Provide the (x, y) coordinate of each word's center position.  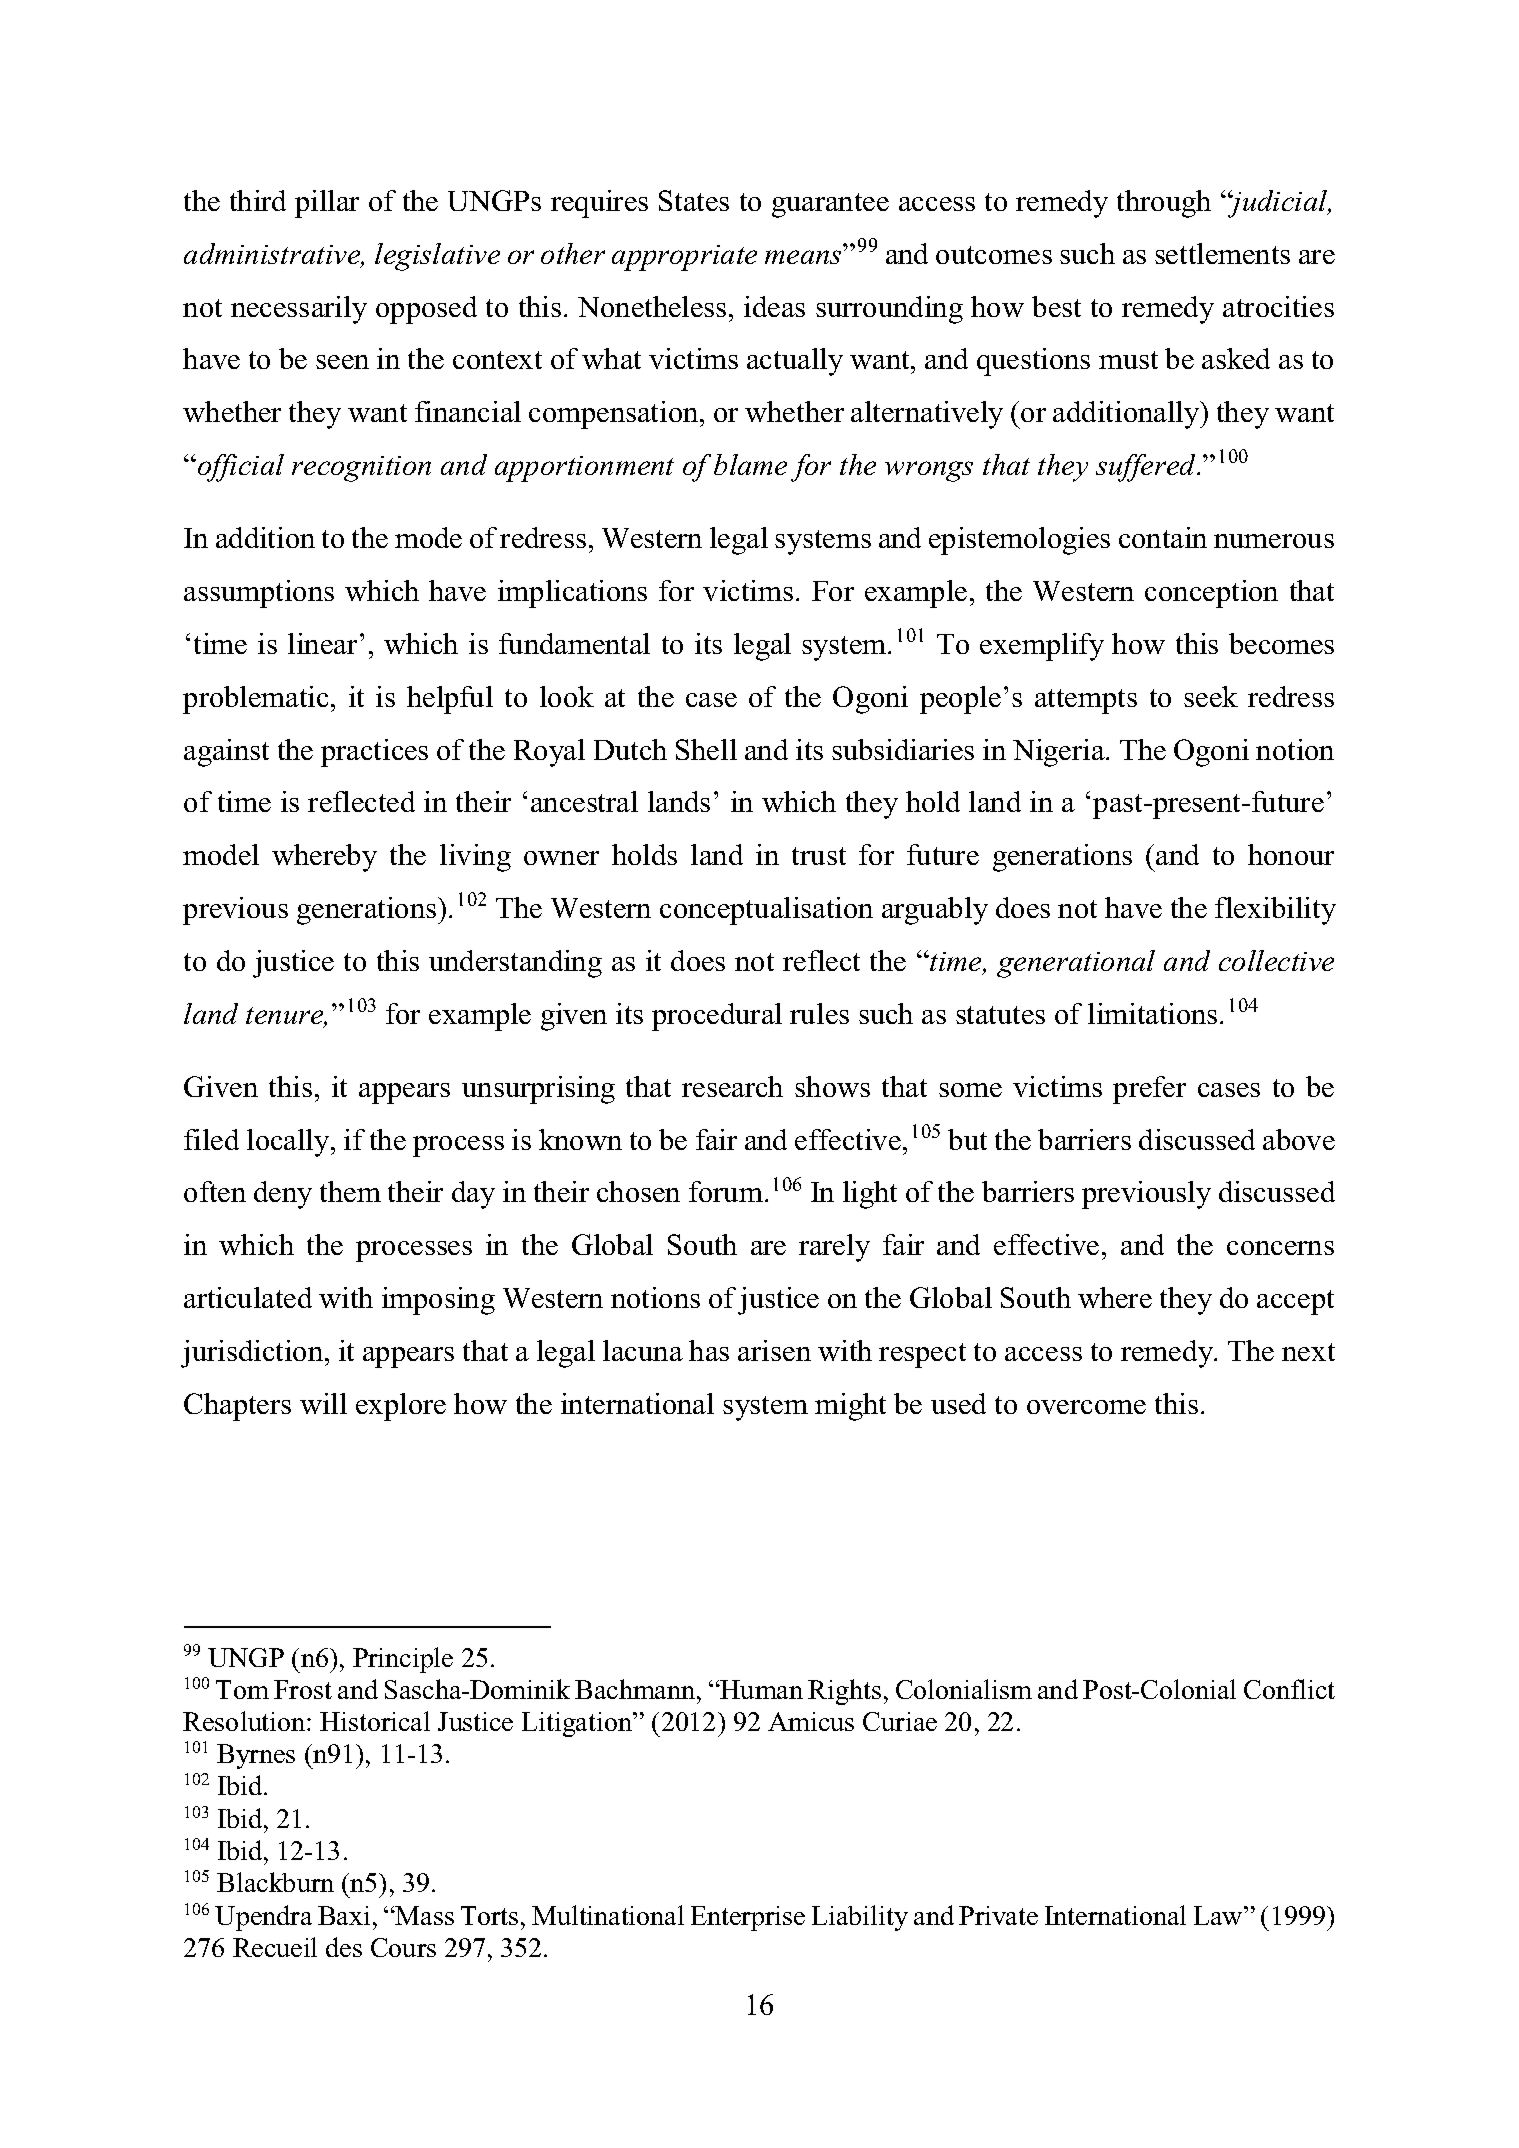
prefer (1149, 1090)
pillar (327, 204)
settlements (1222, 253)
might (850, 1407)
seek (1211, 696)
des (344, 1947)
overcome (1086, 1407)
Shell (706, 749)
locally (289, 1143)
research (732, 1086)
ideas (774, 306)
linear (322, 643)
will (323, 1403)
